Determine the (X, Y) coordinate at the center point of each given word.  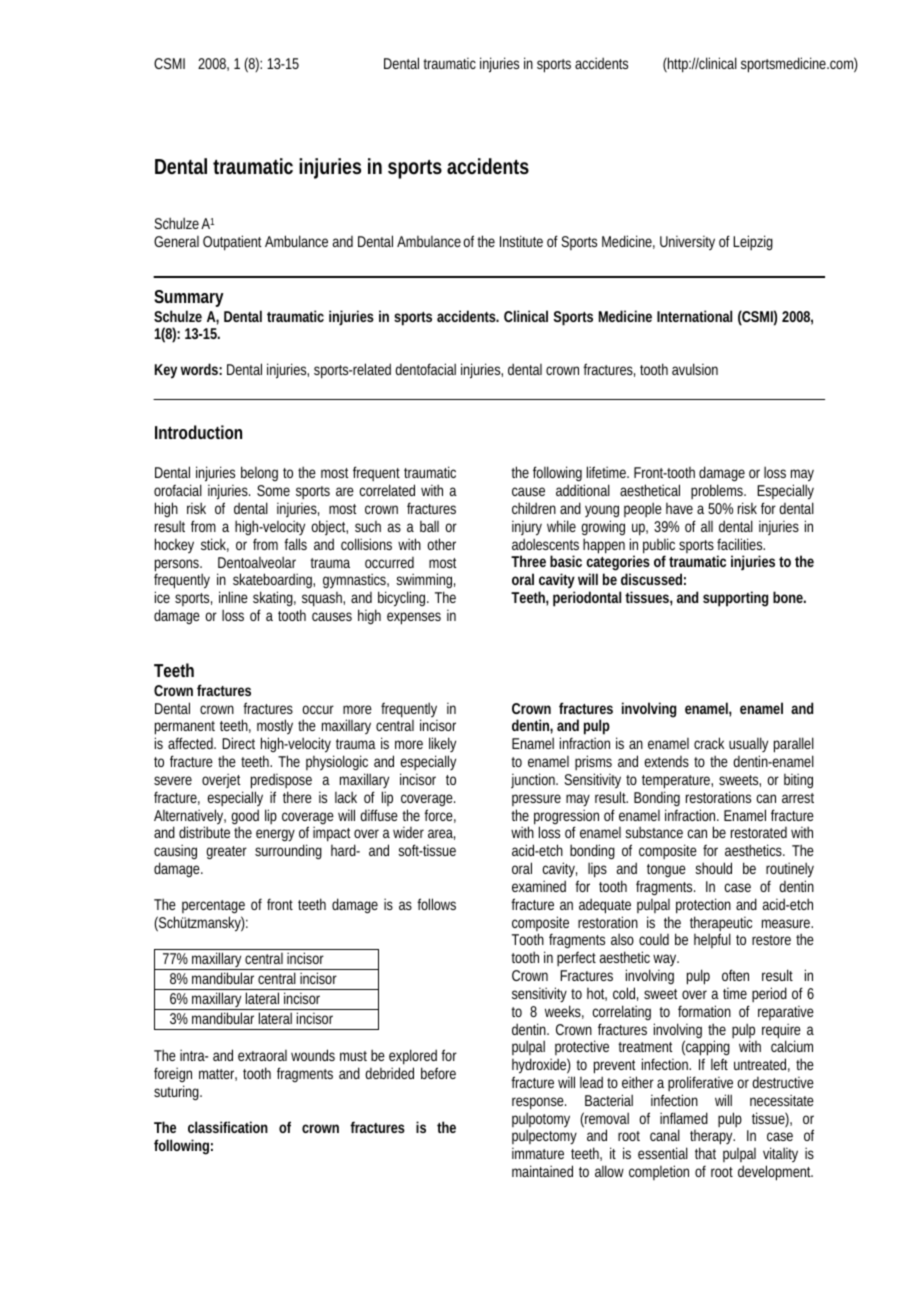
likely (442, 746)
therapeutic (721, 925)
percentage (213, 907)
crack (709, 743)
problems (718, 493)
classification (228, 1127)
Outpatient (232, 243)
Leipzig (753, 243)
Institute (521, 241)
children (534, 508)
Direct (238, 743)
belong (259, 473)
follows (436, 904)
